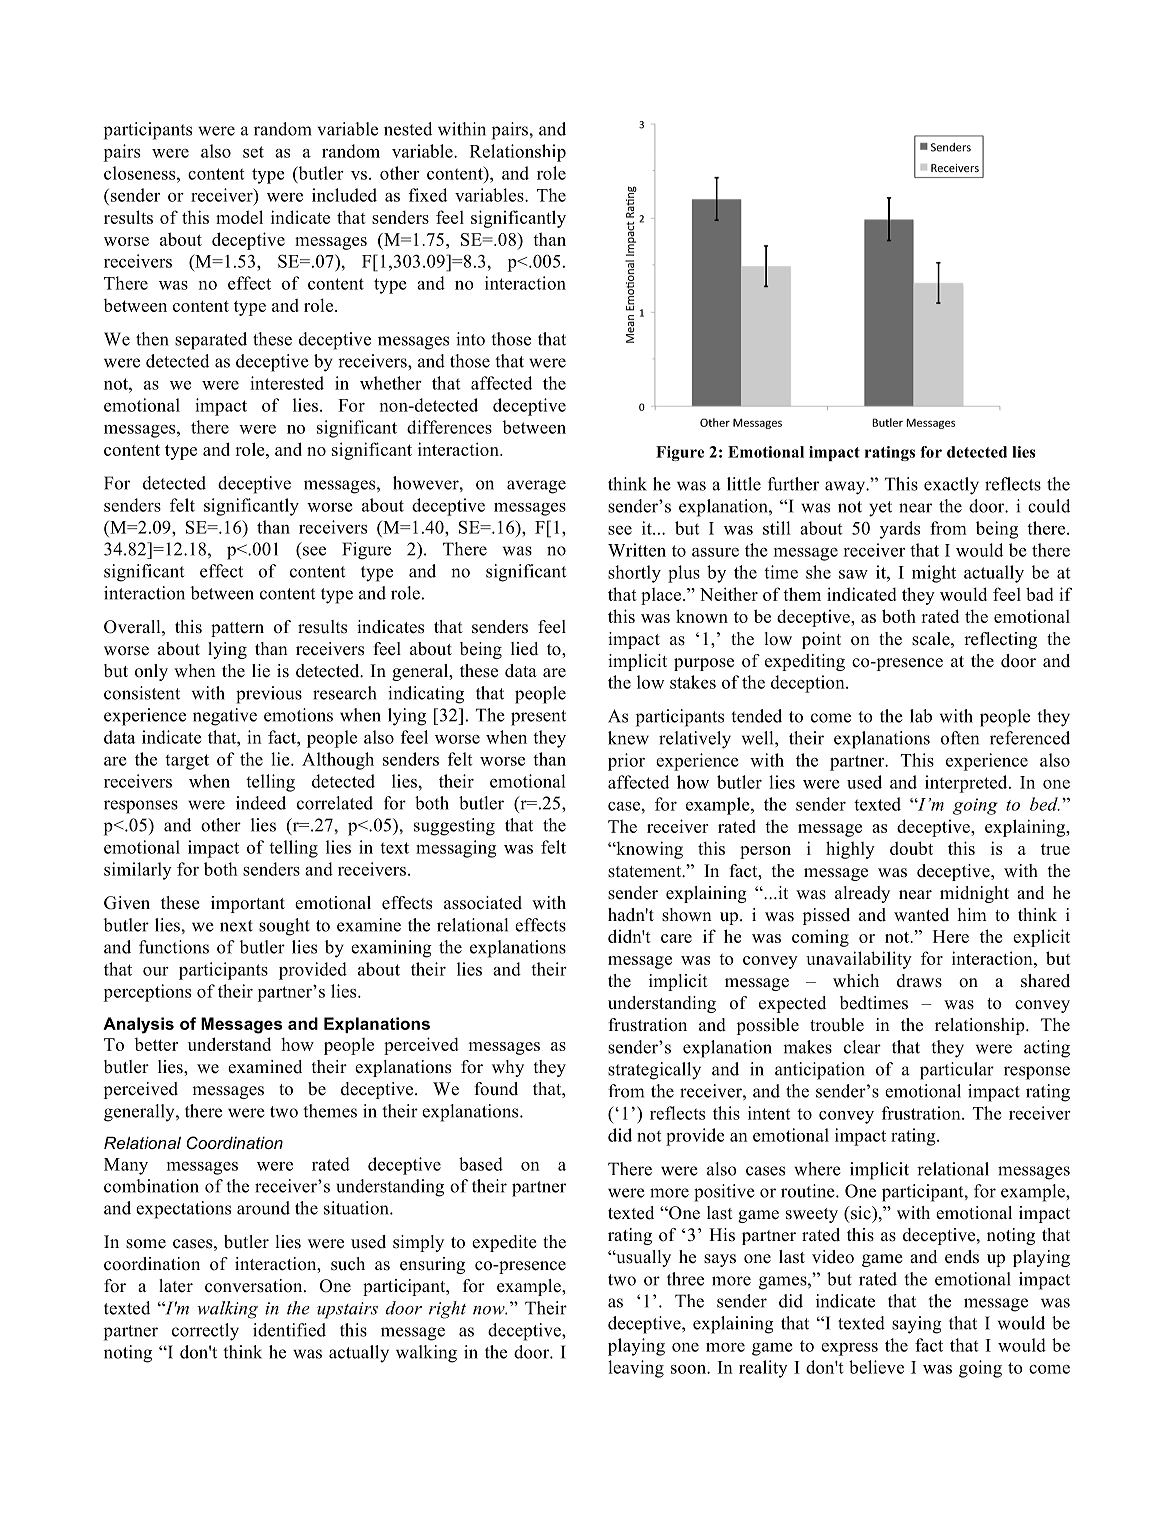 This image has width=1174, height=1519. I want to click on set, so click(253, 152).
